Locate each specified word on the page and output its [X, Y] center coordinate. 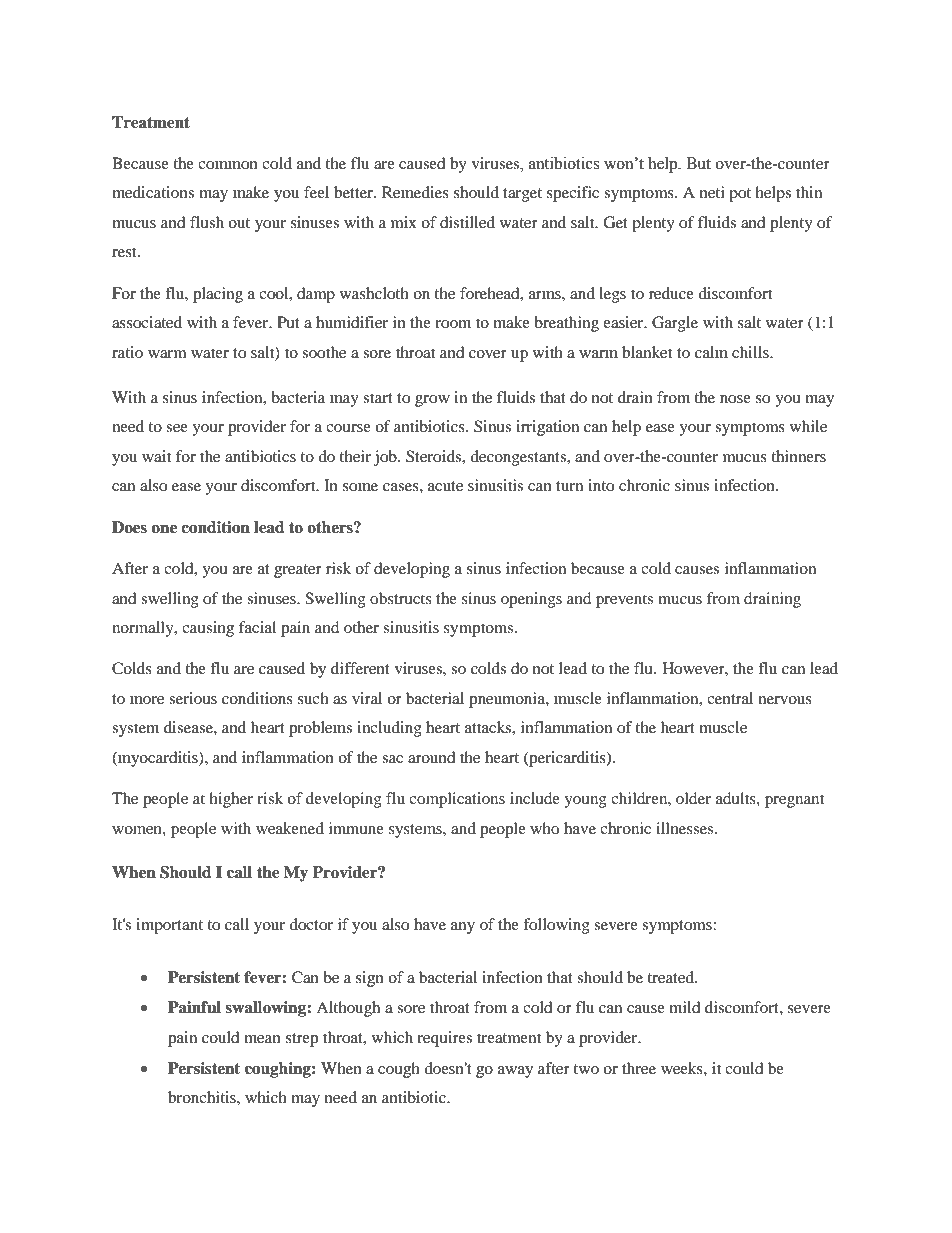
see [177, 428]
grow [432, 401]
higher [231, 800]
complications [457, 800]
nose [735, 399]
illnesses [686, 828]
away [515, 1072]
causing [208, 629]
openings [531, 600]
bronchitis [203, 1097]
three [639, 1068]
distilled [467, 222]
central [730, 698]
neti [712, 192]
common [228, 165]
